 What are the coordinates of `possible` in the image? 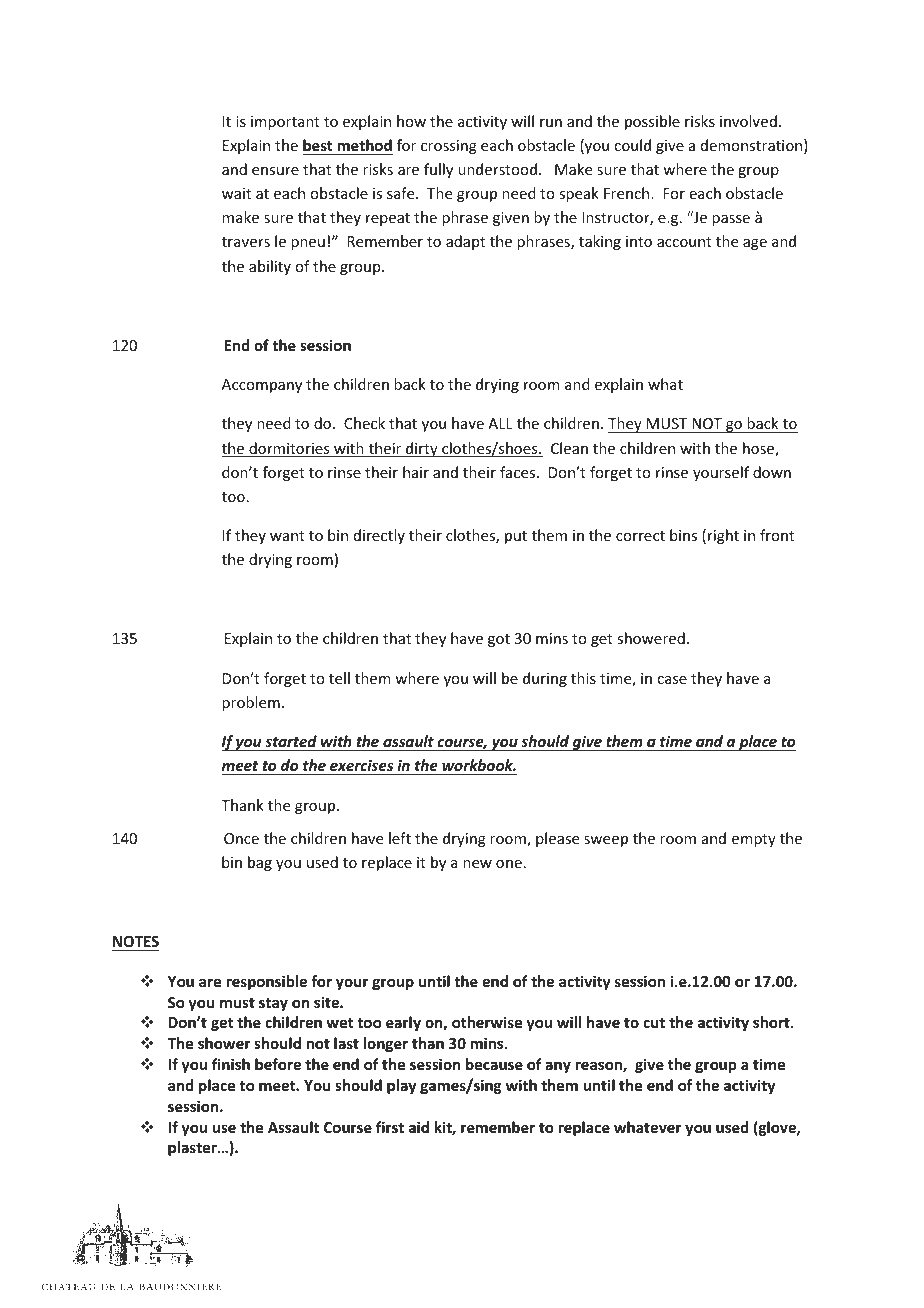 It's located at (652, 122).
